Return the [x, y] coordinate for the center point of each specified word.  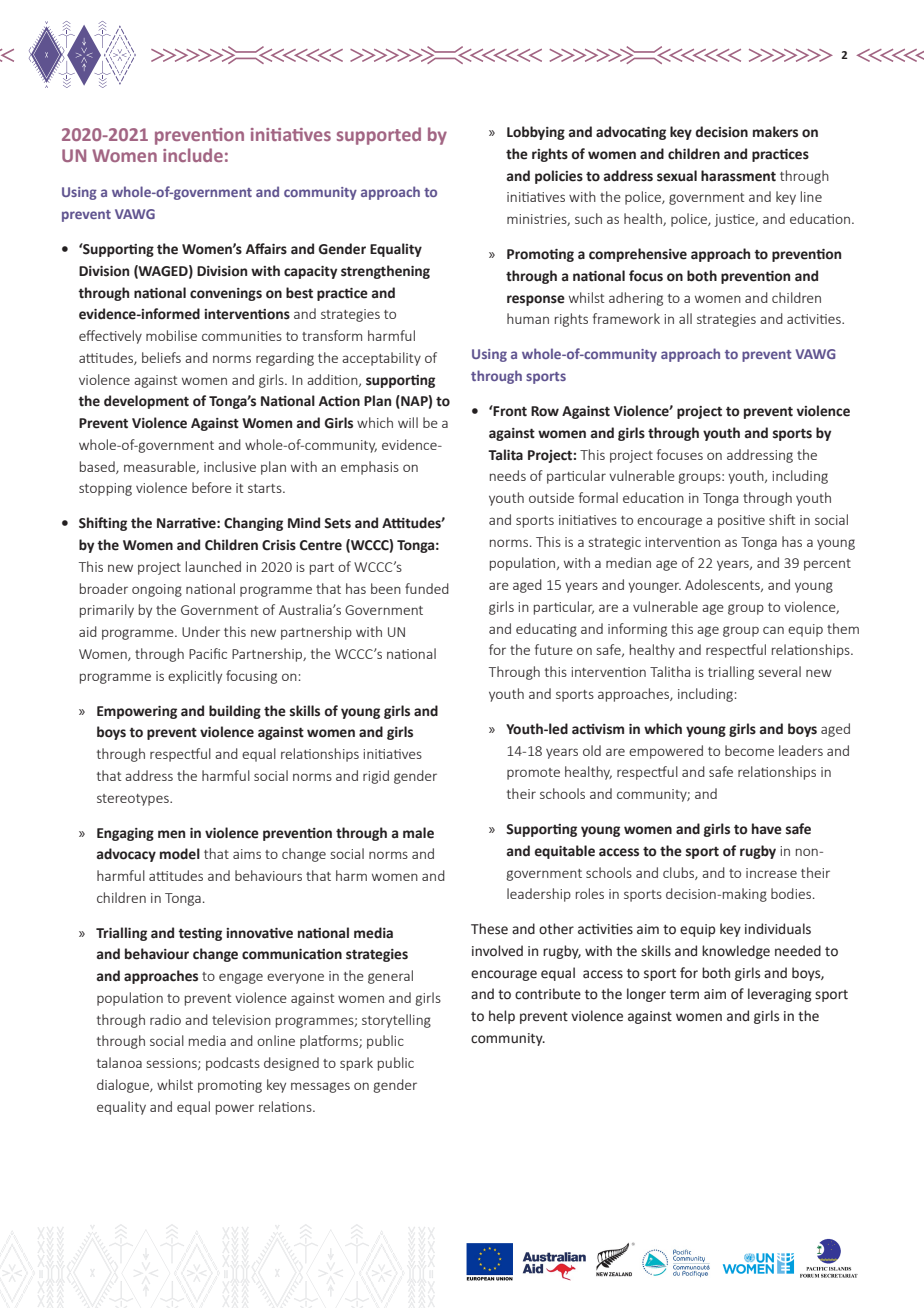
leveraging [779, 995]
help [502, 1017]
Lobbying [536, 133]
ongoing [157, 590]
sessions [173, 1064]
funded [427, 588]
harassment [738, 176]
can [773, 630]
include [193, 155]
